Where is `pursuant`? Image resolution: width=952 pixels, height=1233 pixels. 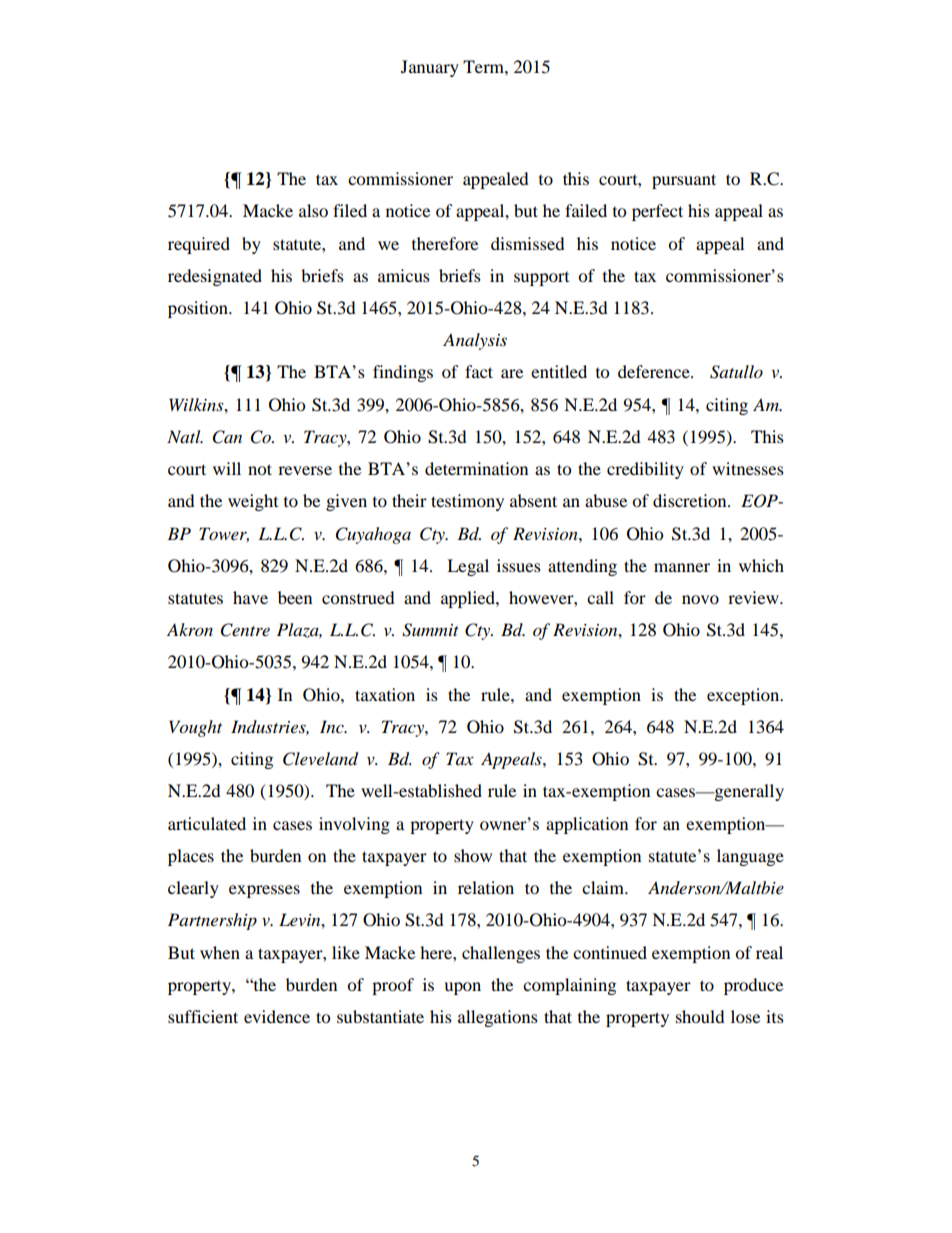 pursuant is located at coordinates (684, 181).
